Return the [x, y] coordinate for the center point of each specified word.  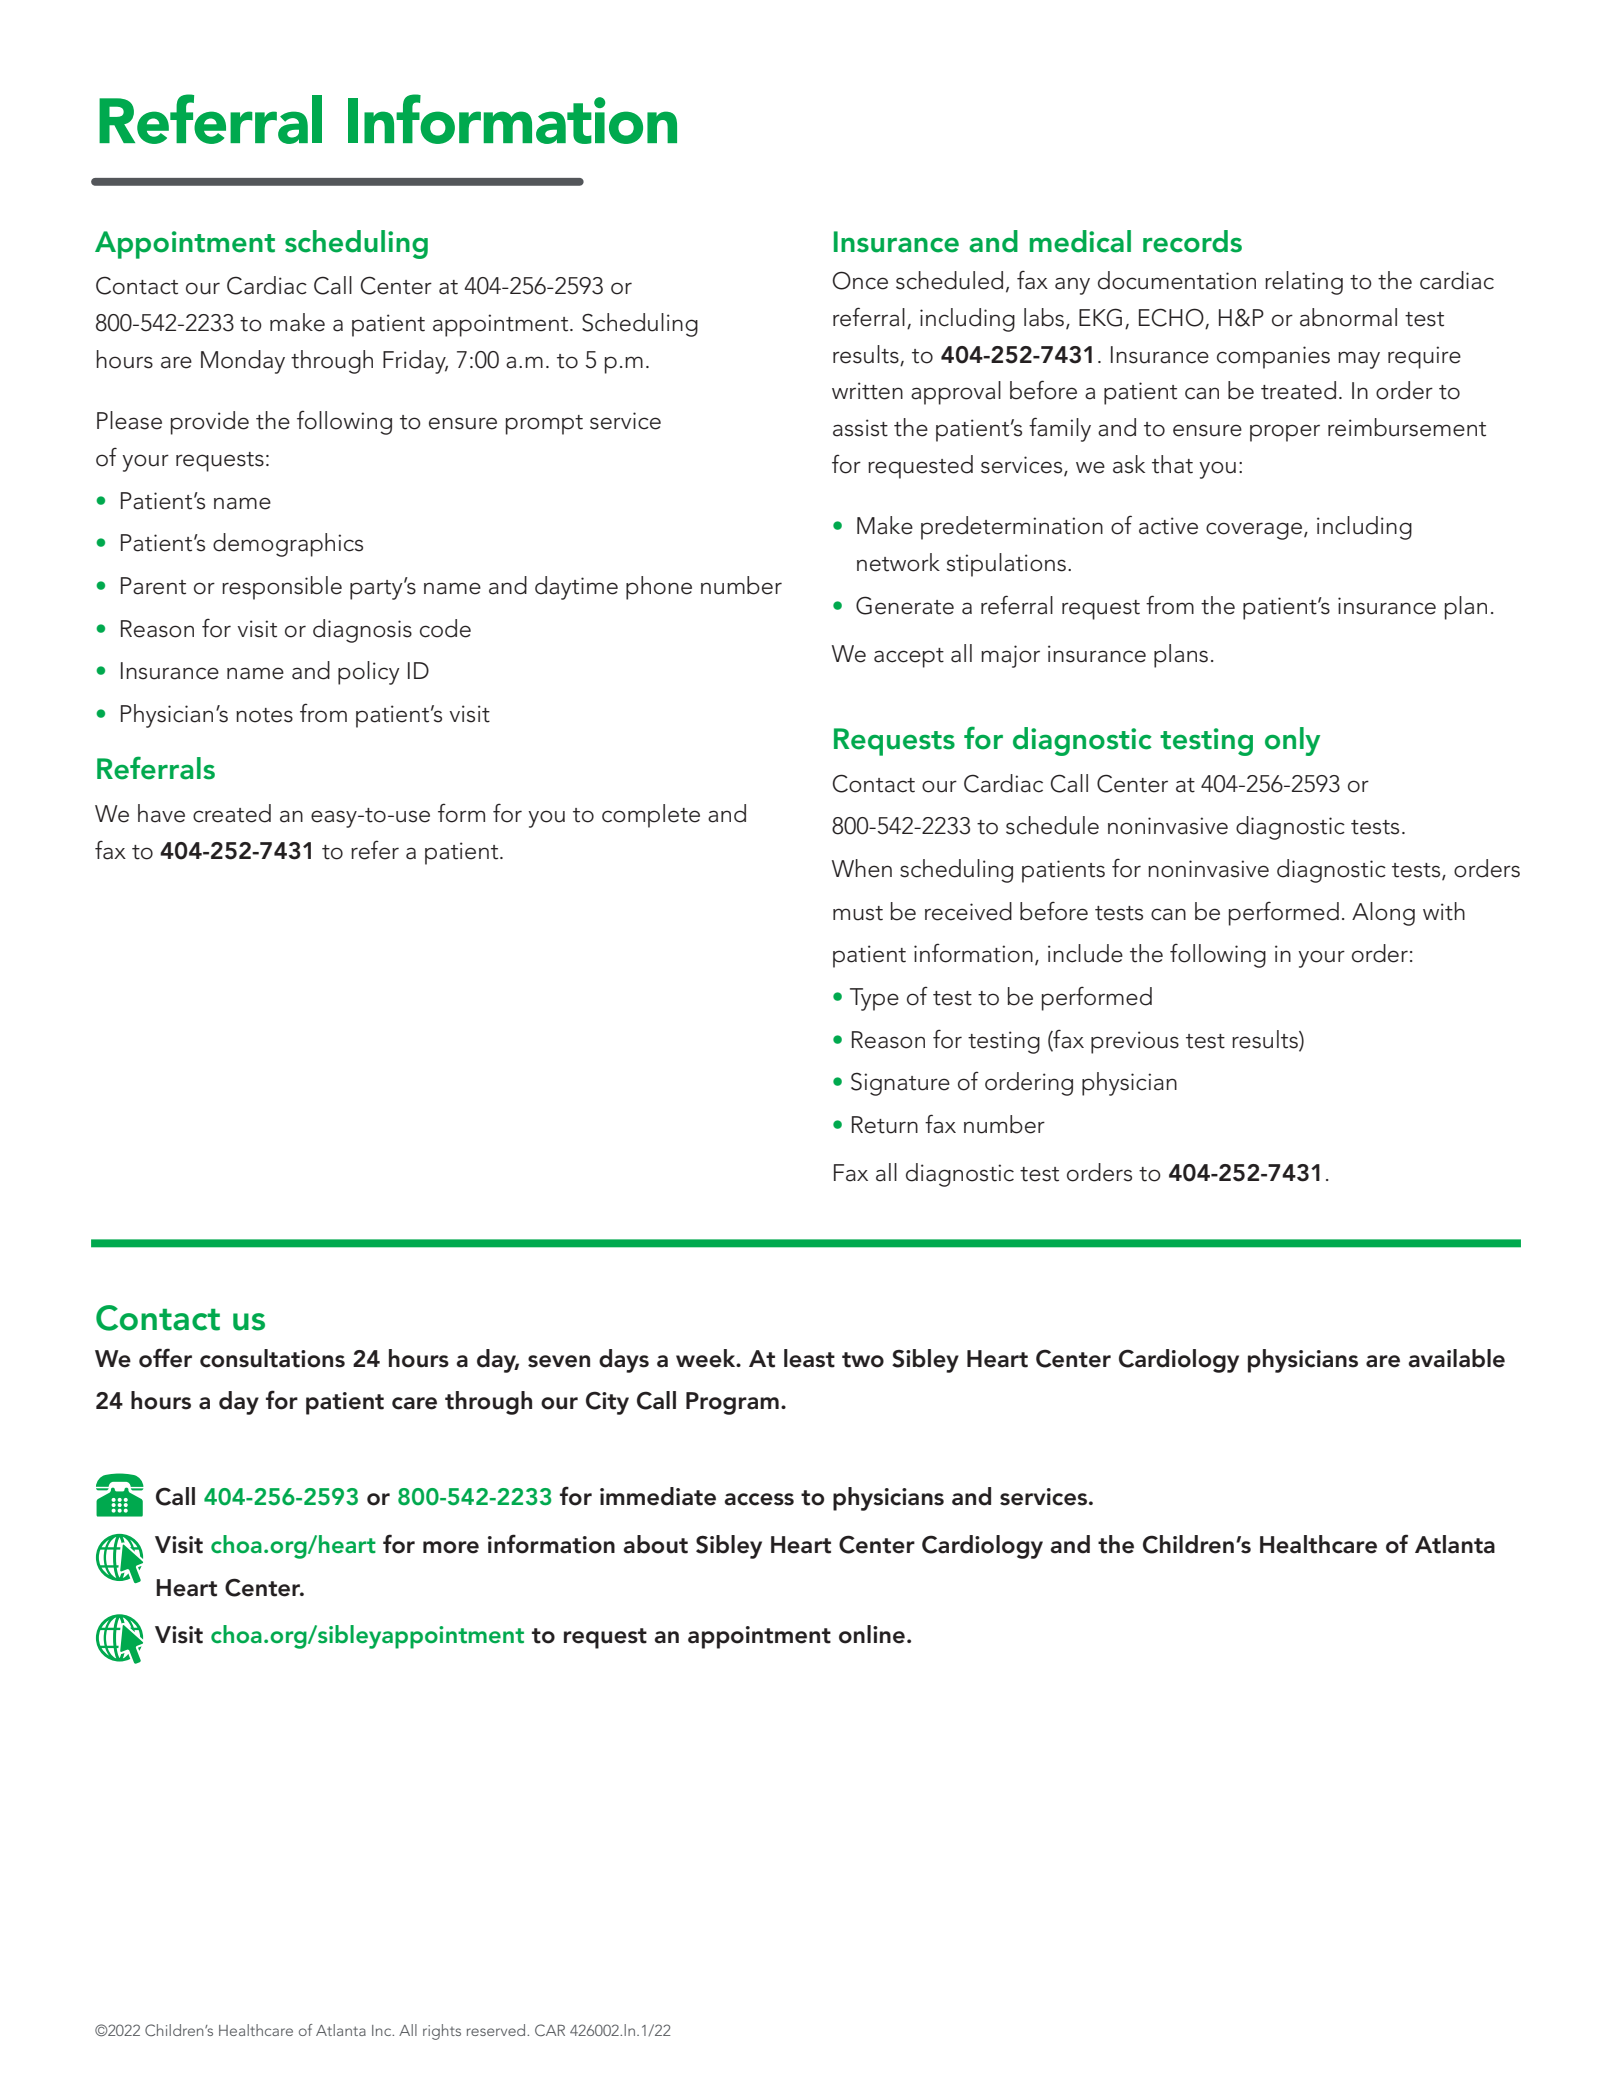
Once [860, 280]
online [872, 1634]
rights [442, 2032]
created [232, 813]
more [451, 1547]
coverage [1254, 531]
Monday [243, 362]
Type [874, 999]
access [759, 1499]
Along [1383, 914]
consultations [272, 1358]
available [1456, 1358]
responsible [282, 588]
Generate [905, 605]
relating [1304, 283]
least [809, 1358]
